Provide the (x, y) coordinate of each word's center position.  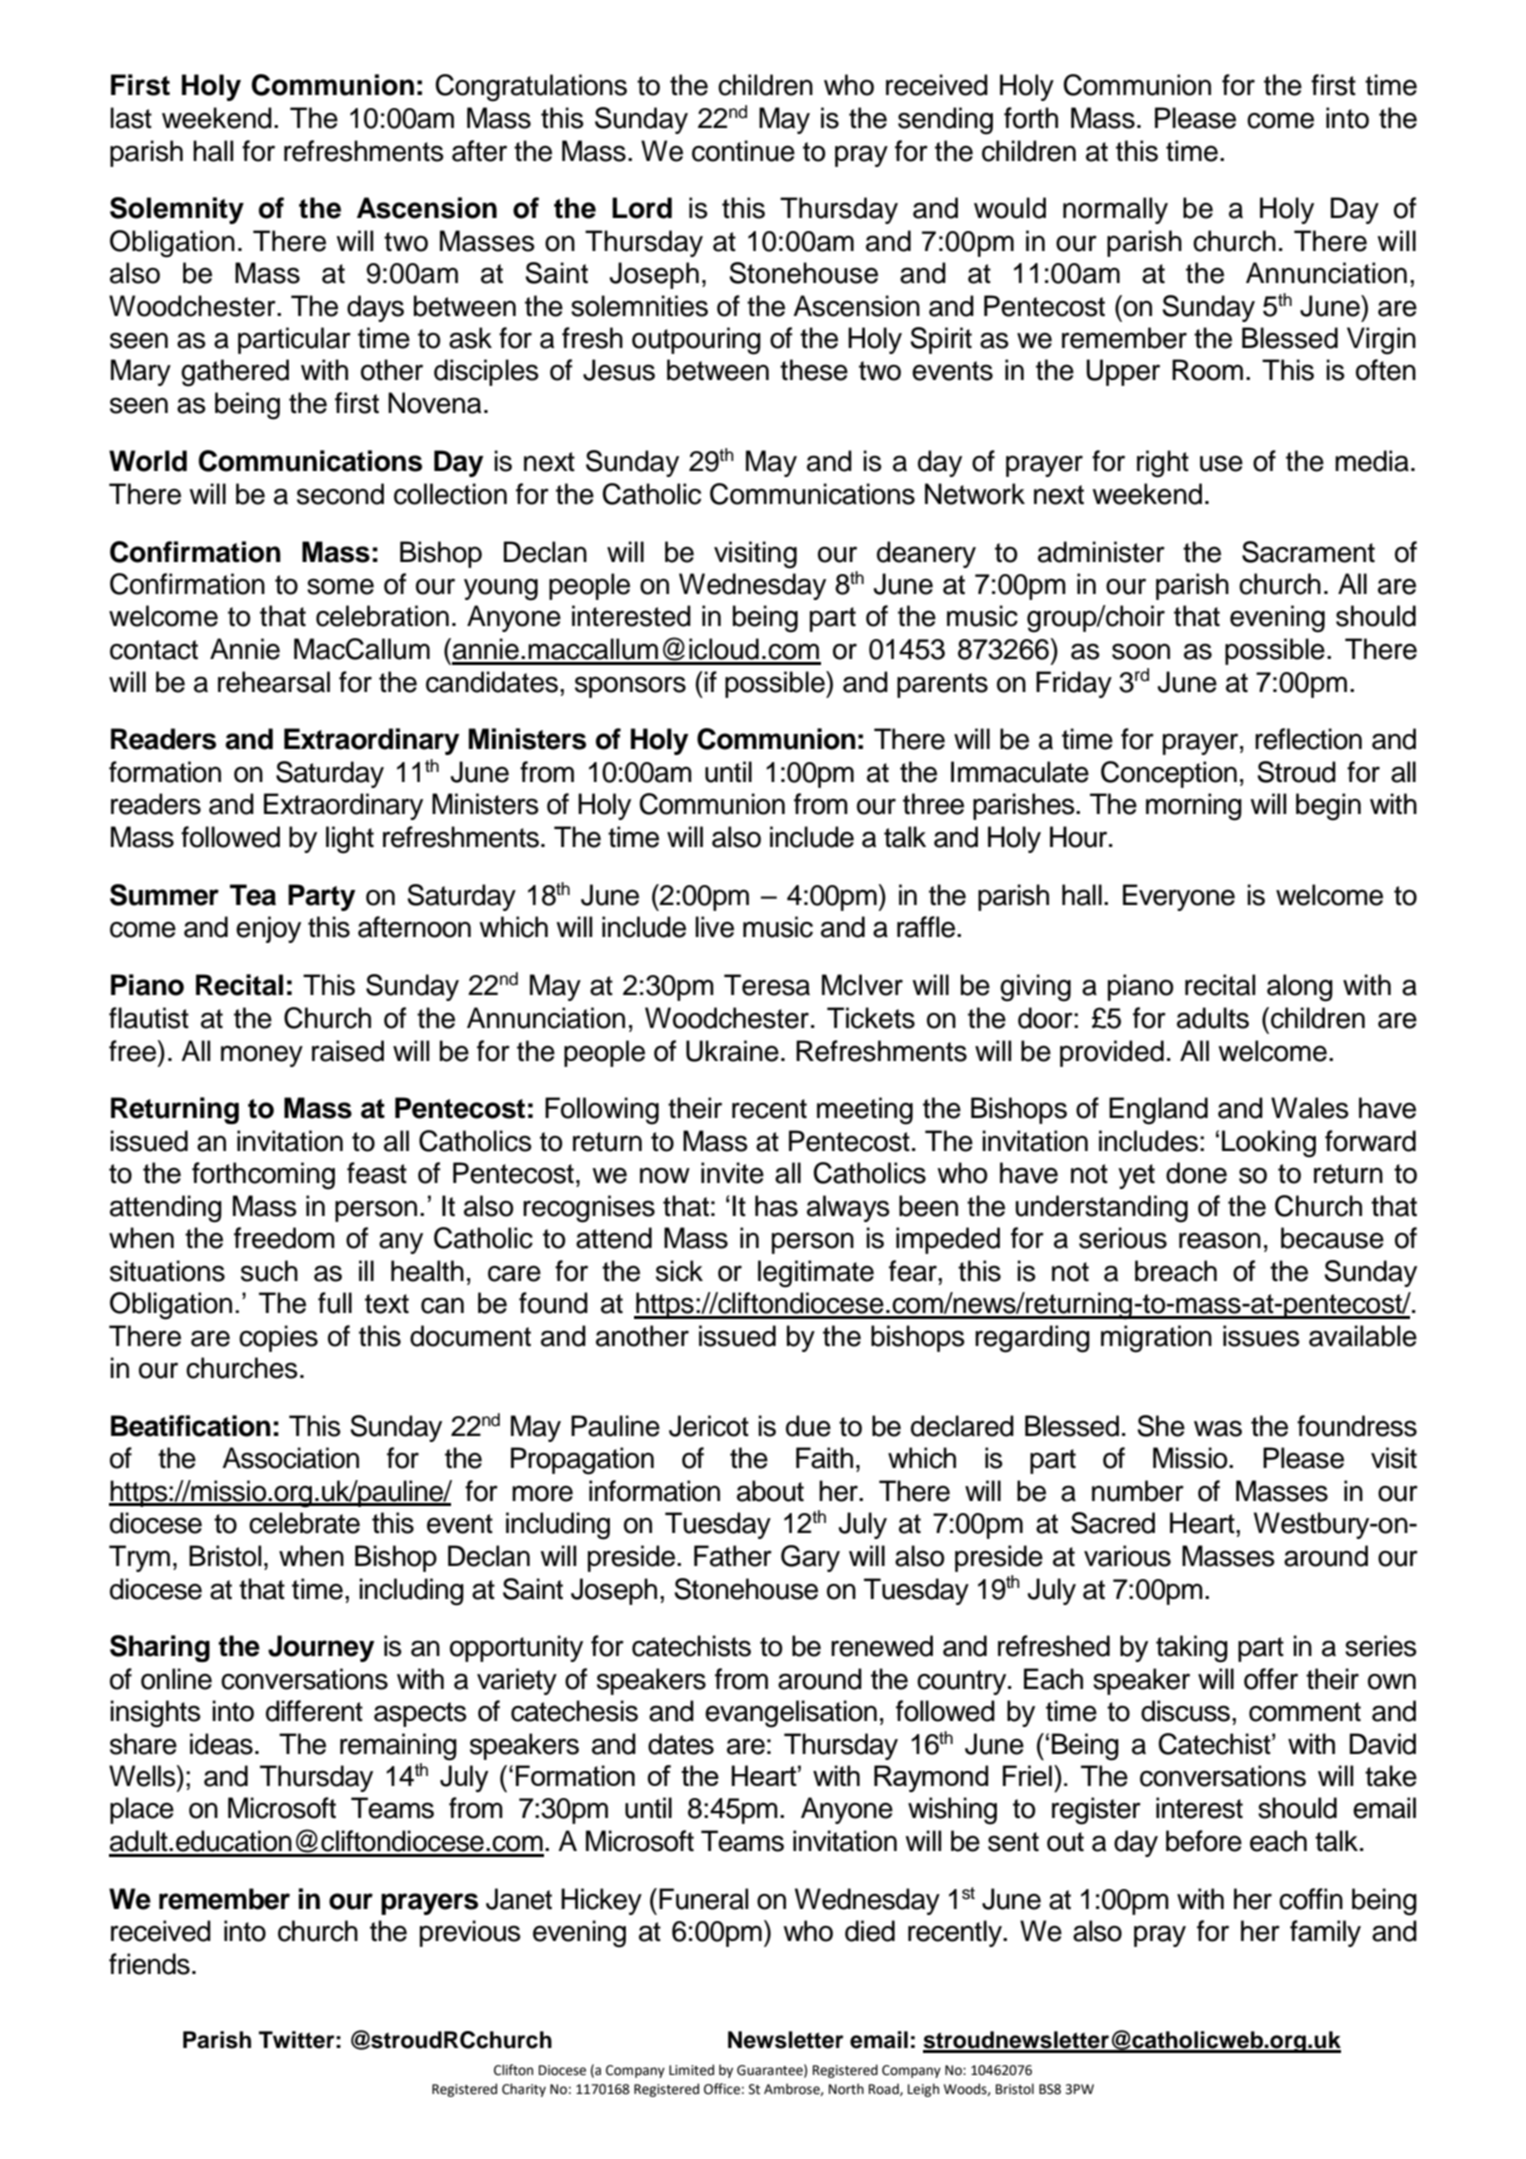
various (1127, 1556)
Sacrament (1308, 552)
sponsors (630, 687)
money (262, 1056)
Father (733, 1556)
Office (722, 2089)
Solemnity (177, 210)
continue (743, 151)
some (340, 586)
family (1325, 1933)
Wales (1310, 1108)
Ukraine (732, 1051)
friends (149, 1964)
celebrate (304, 1523)
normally (1115, 210)
